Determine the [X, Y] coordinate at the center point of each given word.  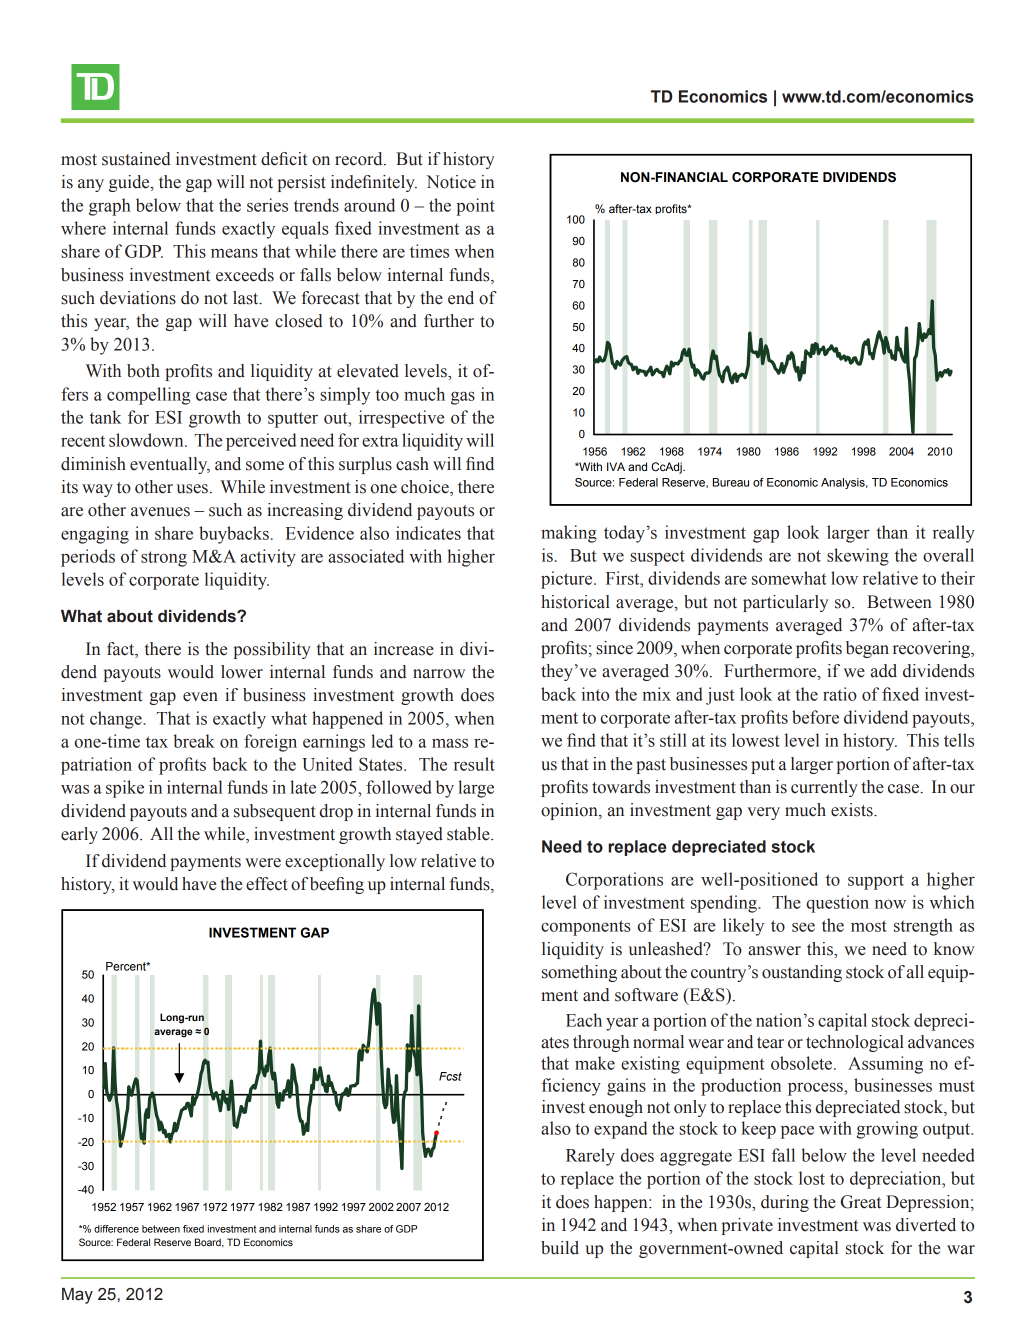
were [263, 863]
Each [584, 1020]
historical [575, 602]
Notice [451, 182]
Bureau [731, 482]
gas [463, 398]
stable [469, 834]
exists [853, 810]
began [867, 649]
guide [130, 183]
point [475, 207]
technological [855, 1043]
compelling [148, 396]
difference [116, 1229]
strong [164, 559]
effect [266, 884]
